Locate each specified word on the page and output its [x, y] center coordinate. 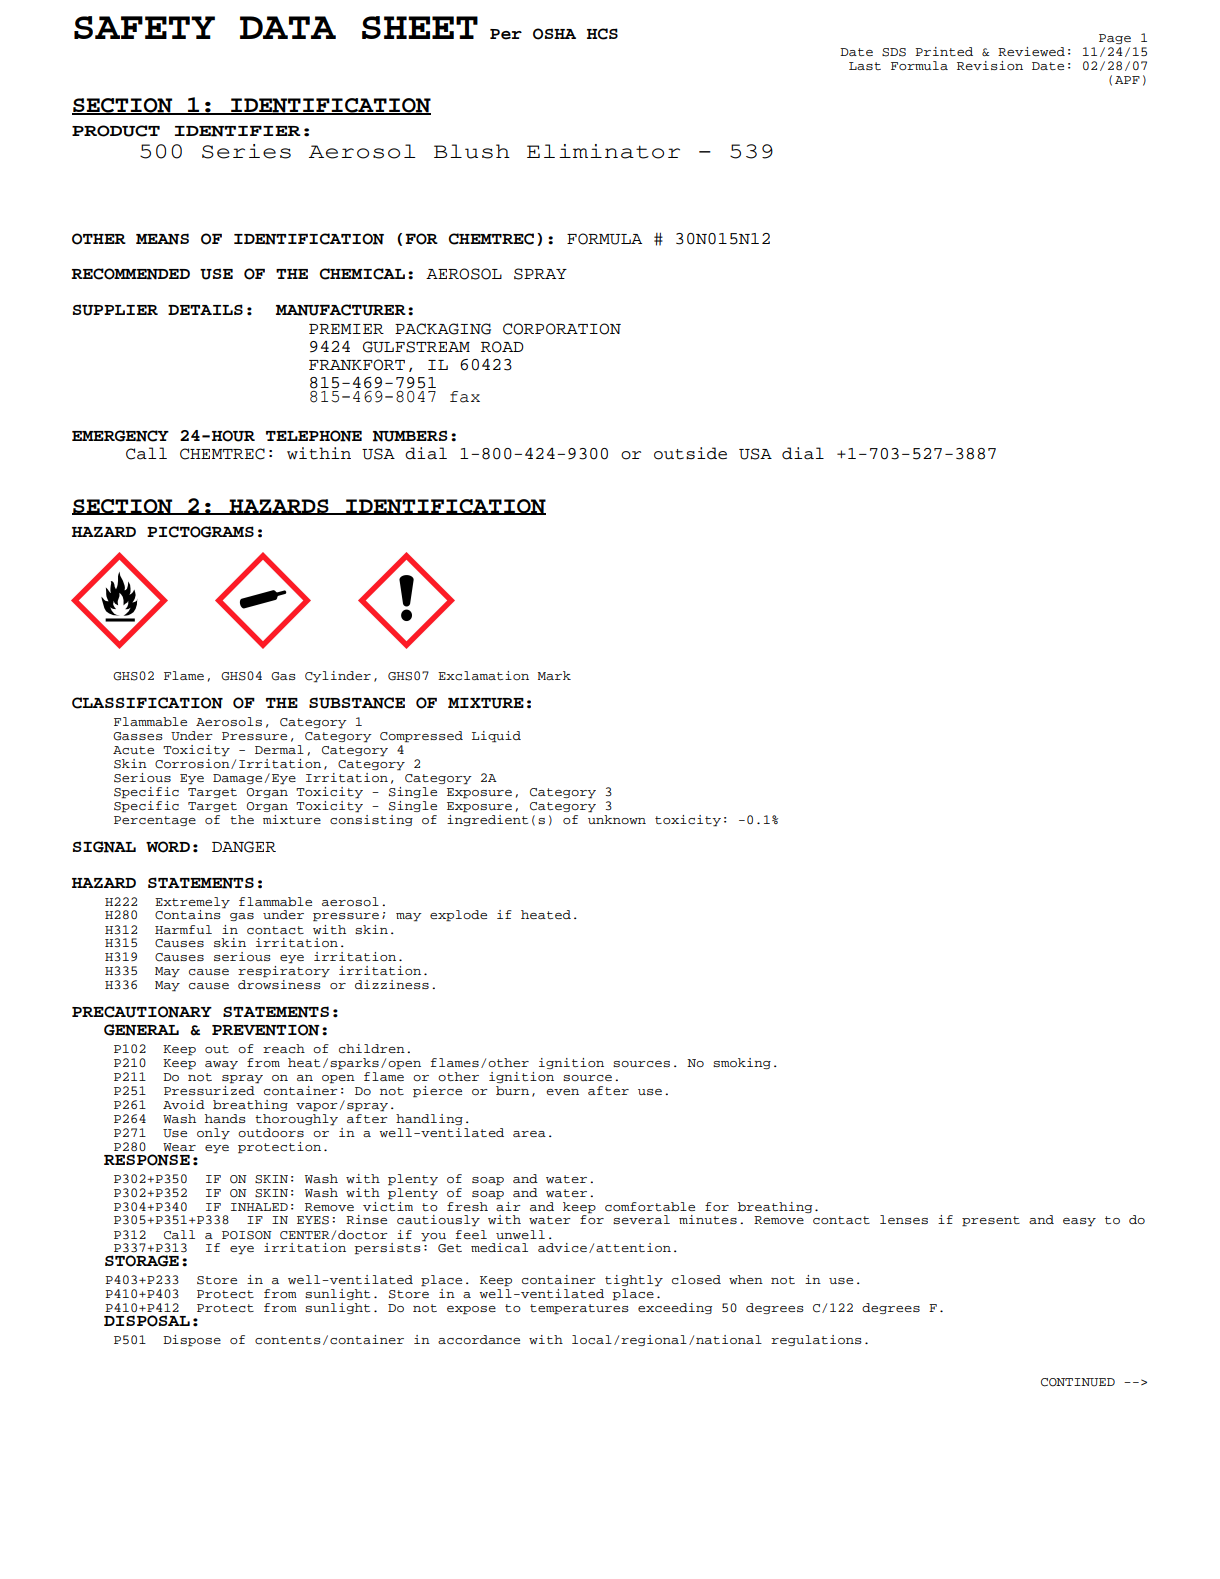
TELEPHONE [314, 436]
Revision [990, 65]
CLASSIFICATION [147, 703]
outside [690, 453]
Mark [554, 675]
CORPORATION [562, 329]
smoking [742, 1063]
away [221, 1065]
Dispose [192, 1341]
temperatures [579, 1309]
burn [512, 1090]
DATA [288, 27]
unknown [617, 819]
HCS [602, 34]
